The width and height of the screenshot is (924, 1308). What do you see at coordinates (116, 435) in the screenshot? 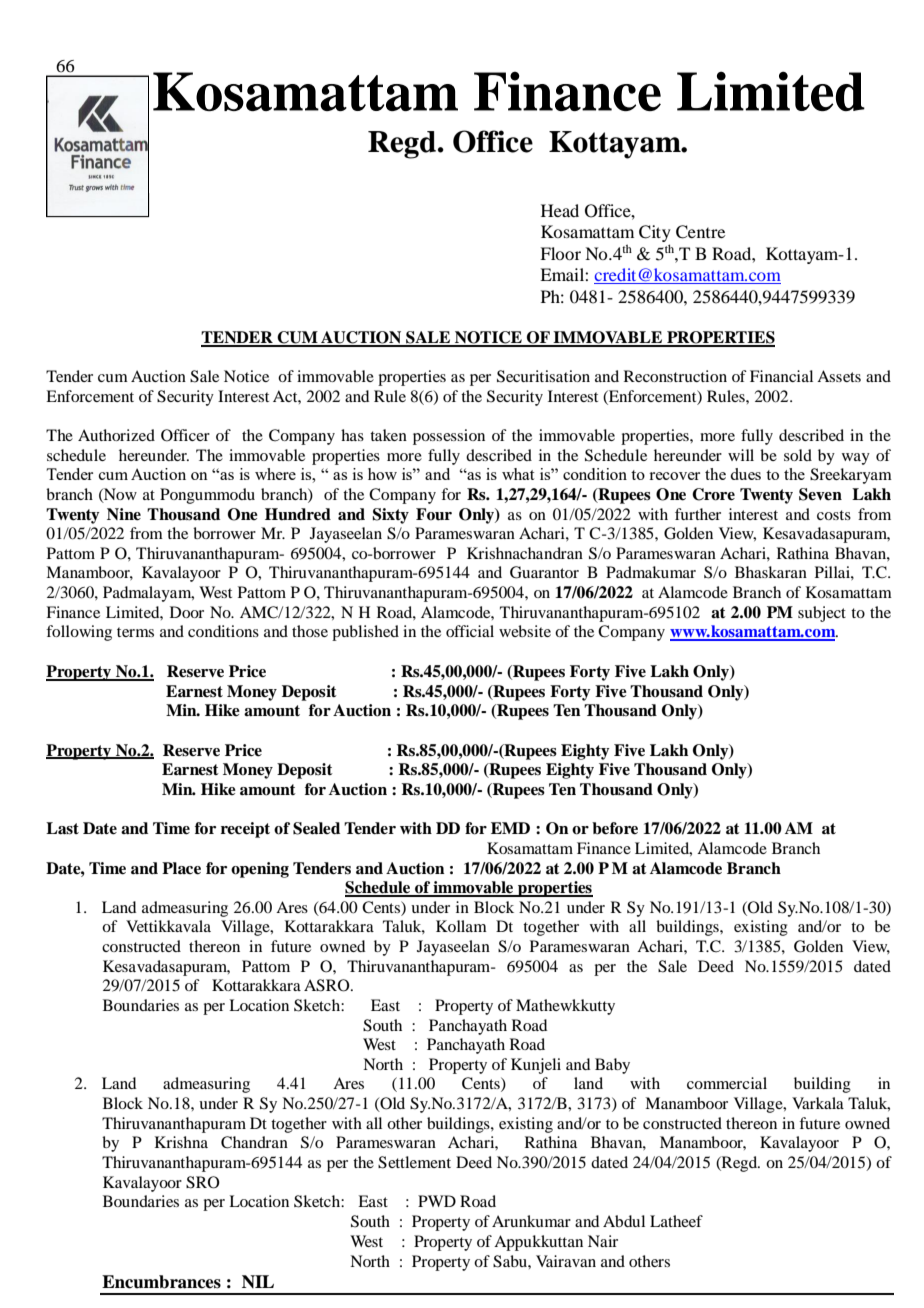
I see `Authorized` at bounding box center [116, 435].
